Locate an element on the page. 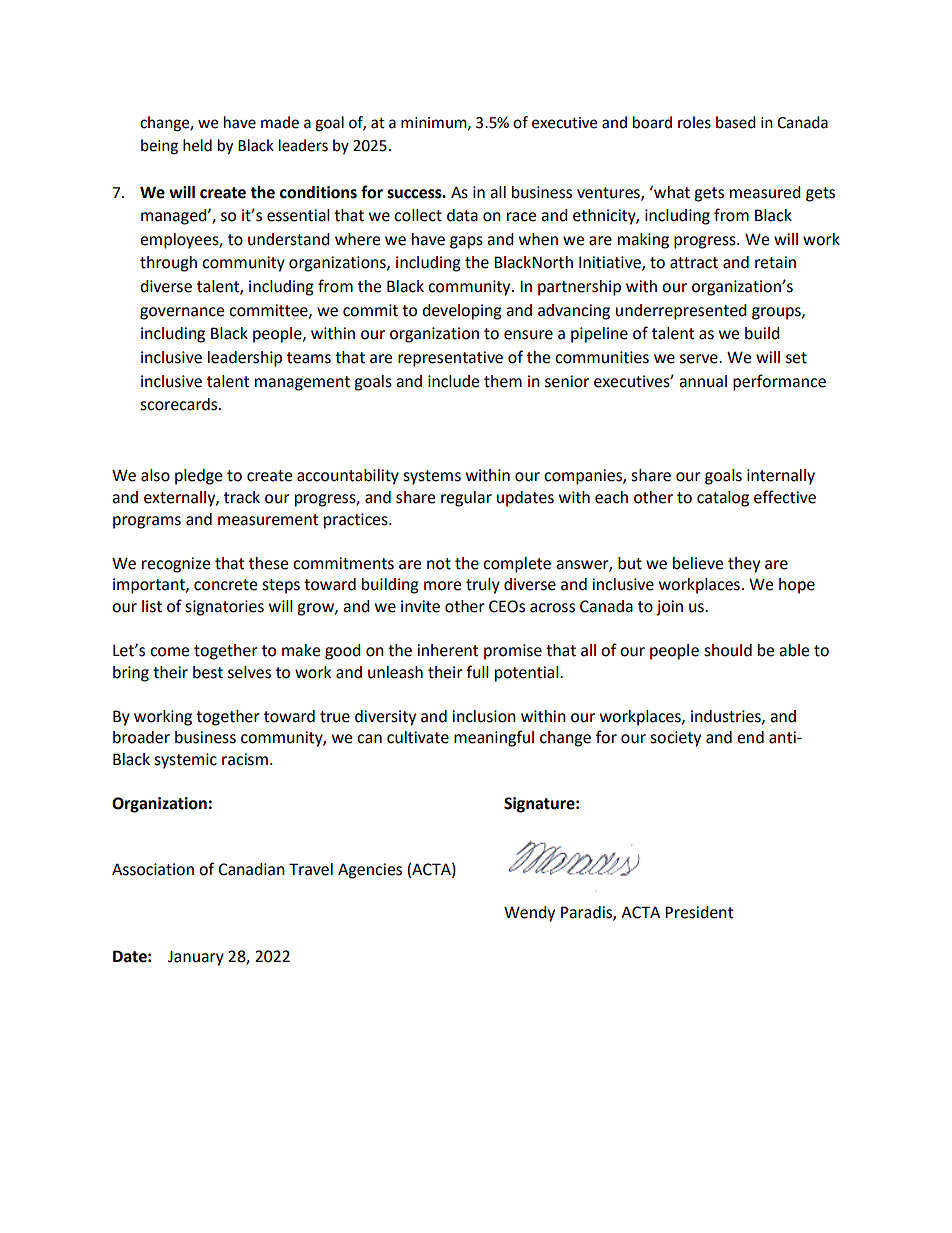  data is located at coordinates (462, 215).
